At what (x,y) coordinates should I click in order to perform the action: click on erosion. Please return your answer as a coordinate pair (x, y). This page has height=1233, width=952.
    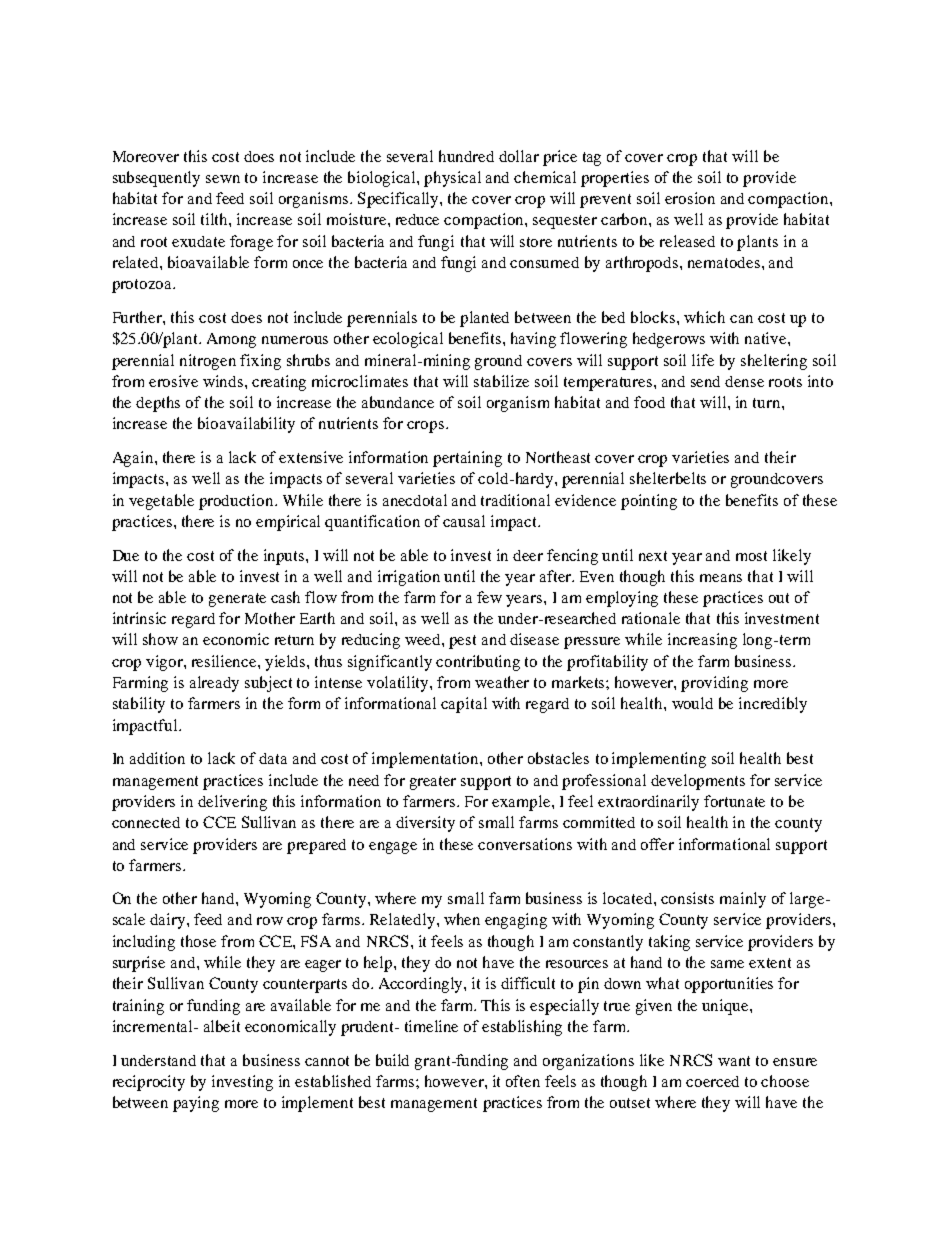
    Looking at the image, I should click on (690, 198).
